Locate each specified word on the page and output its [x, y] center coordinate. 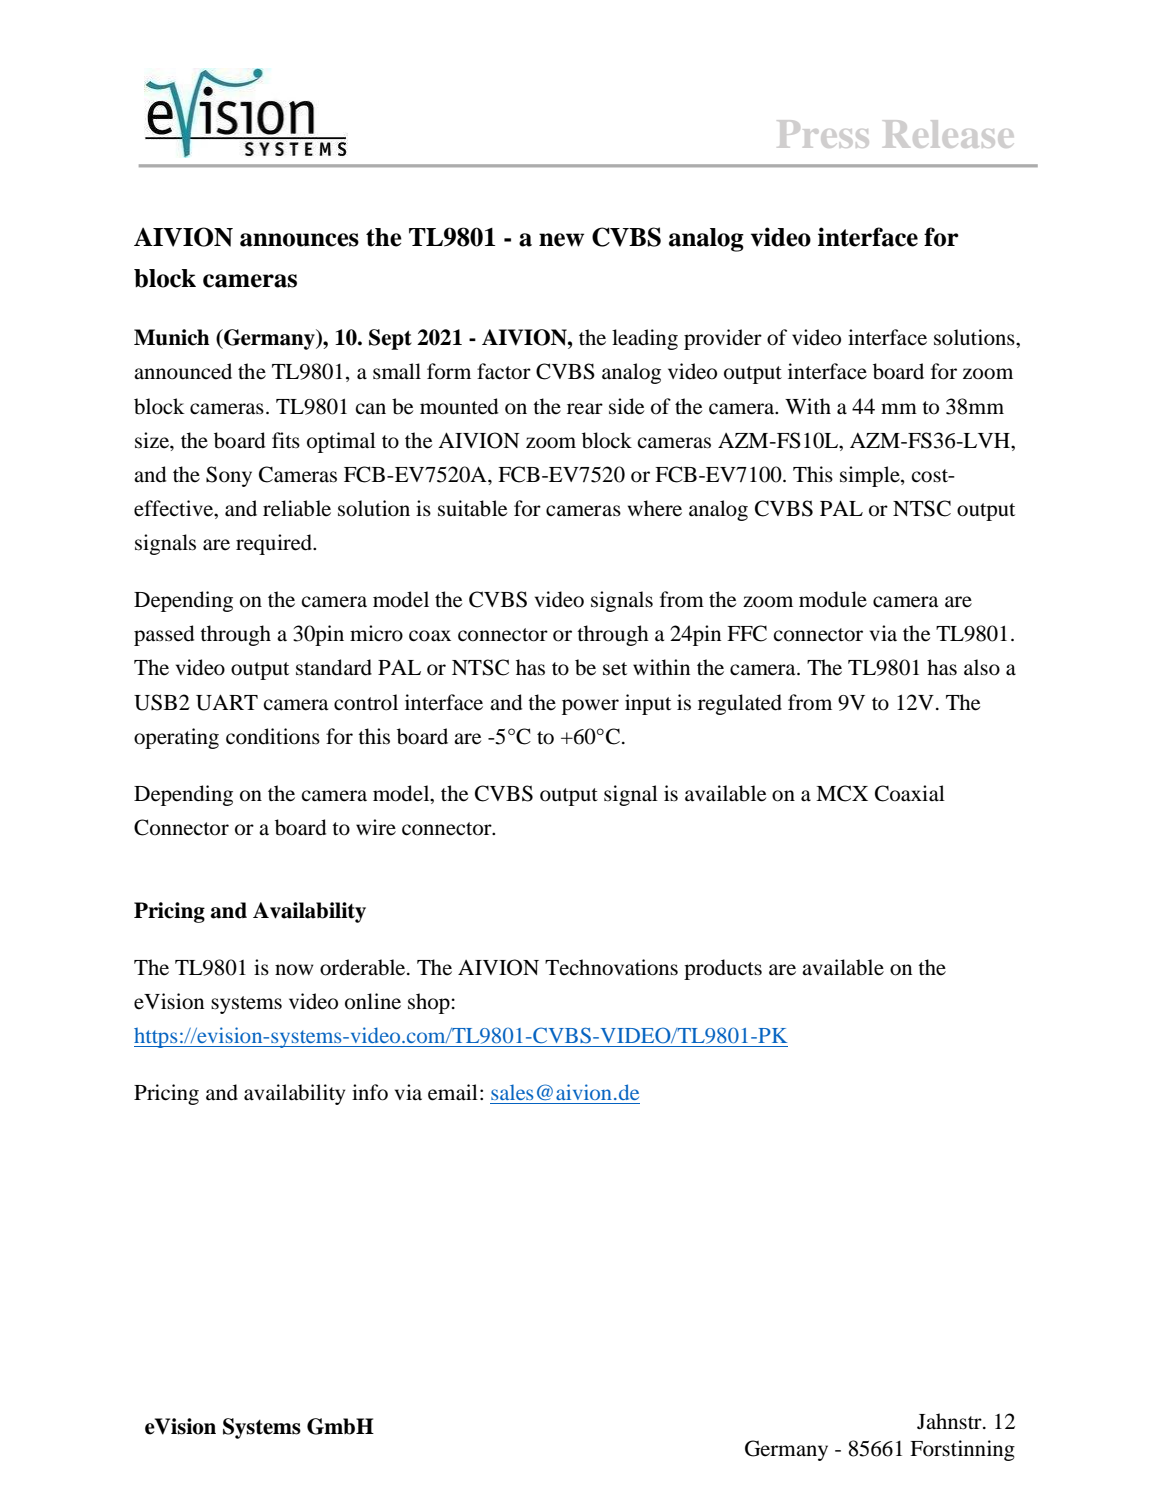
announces [299, 240]
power [590, 707]
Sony [229, 476]
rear [585, 409]
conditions [273, 736]
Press [823, 134]
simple [871, 476]
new [561, 240]
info [370, 1092]
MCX [842, 793]
